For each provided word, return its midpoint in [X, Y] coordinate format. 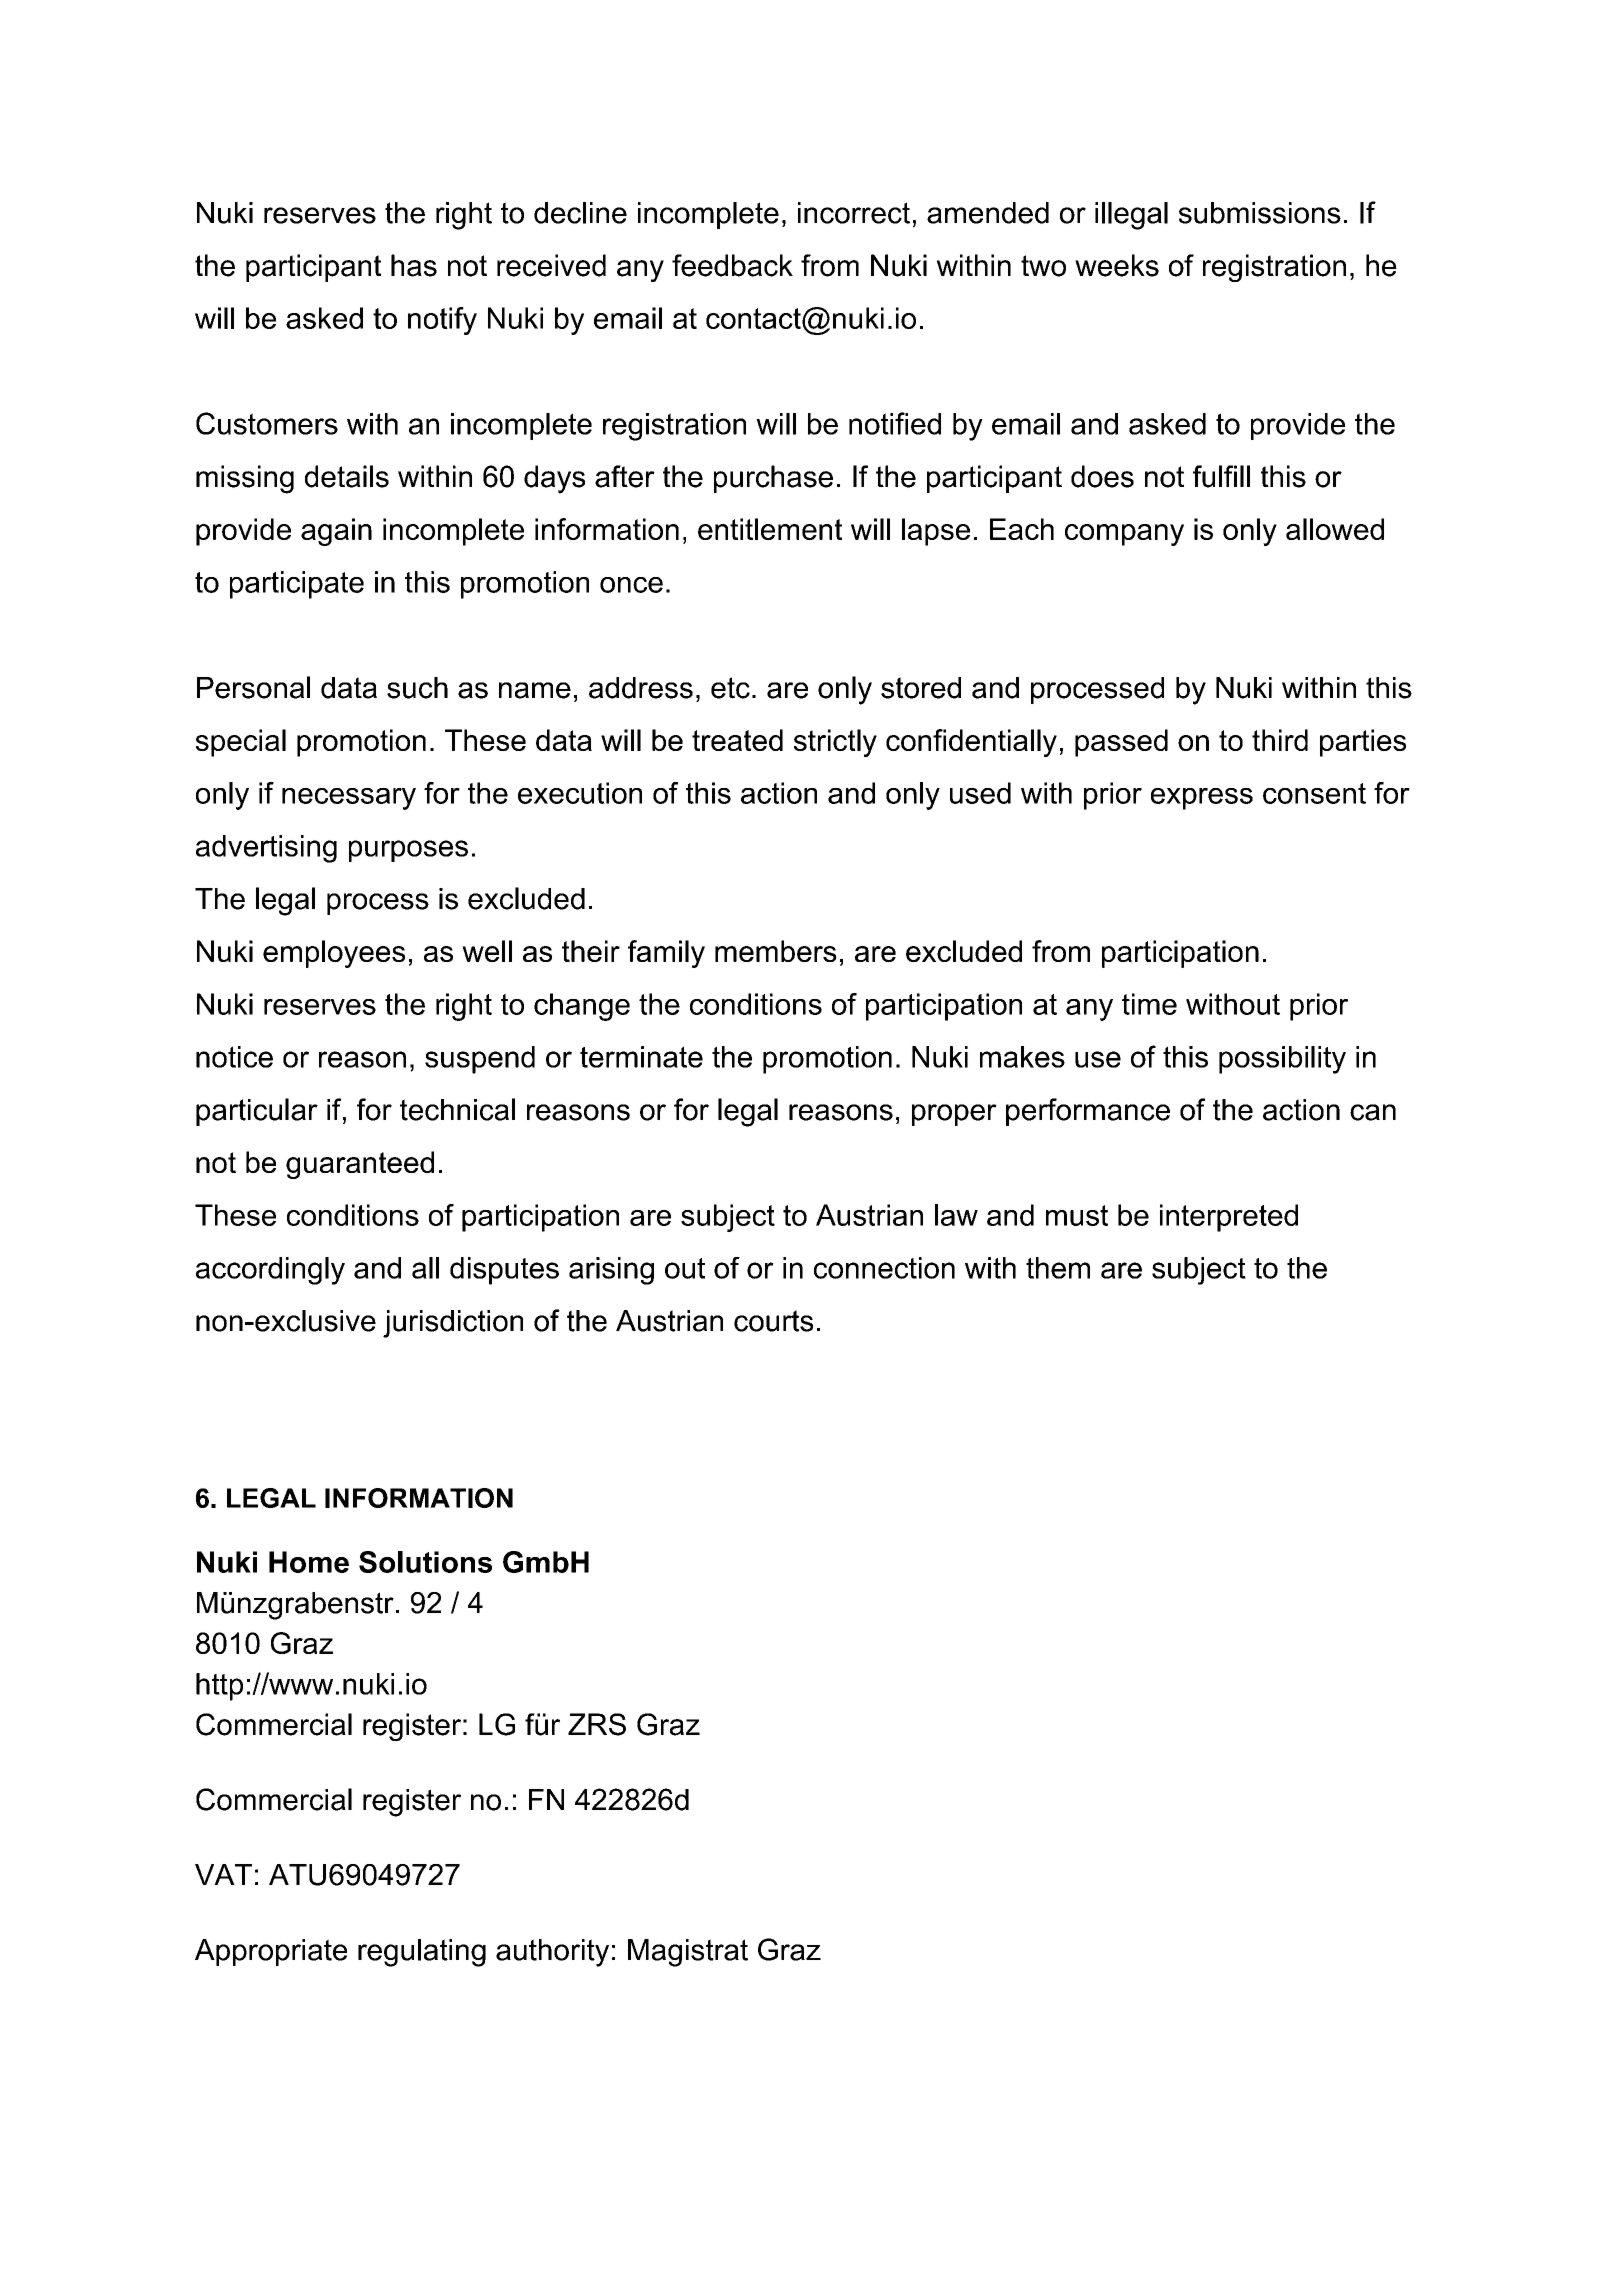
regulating [422, 1953]
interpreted [1229, 1218]
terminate [641, 1057]
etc [730, 688]
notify [442, 321]
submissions [1260, 213]
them [1058, 1268]
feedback [732, 265]
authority [552, 1953]
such [417, 688]
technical [457, 1109]
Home [309, 1562]
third [1280, 740]
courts [773, 1321]
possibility [1282, 1060]
